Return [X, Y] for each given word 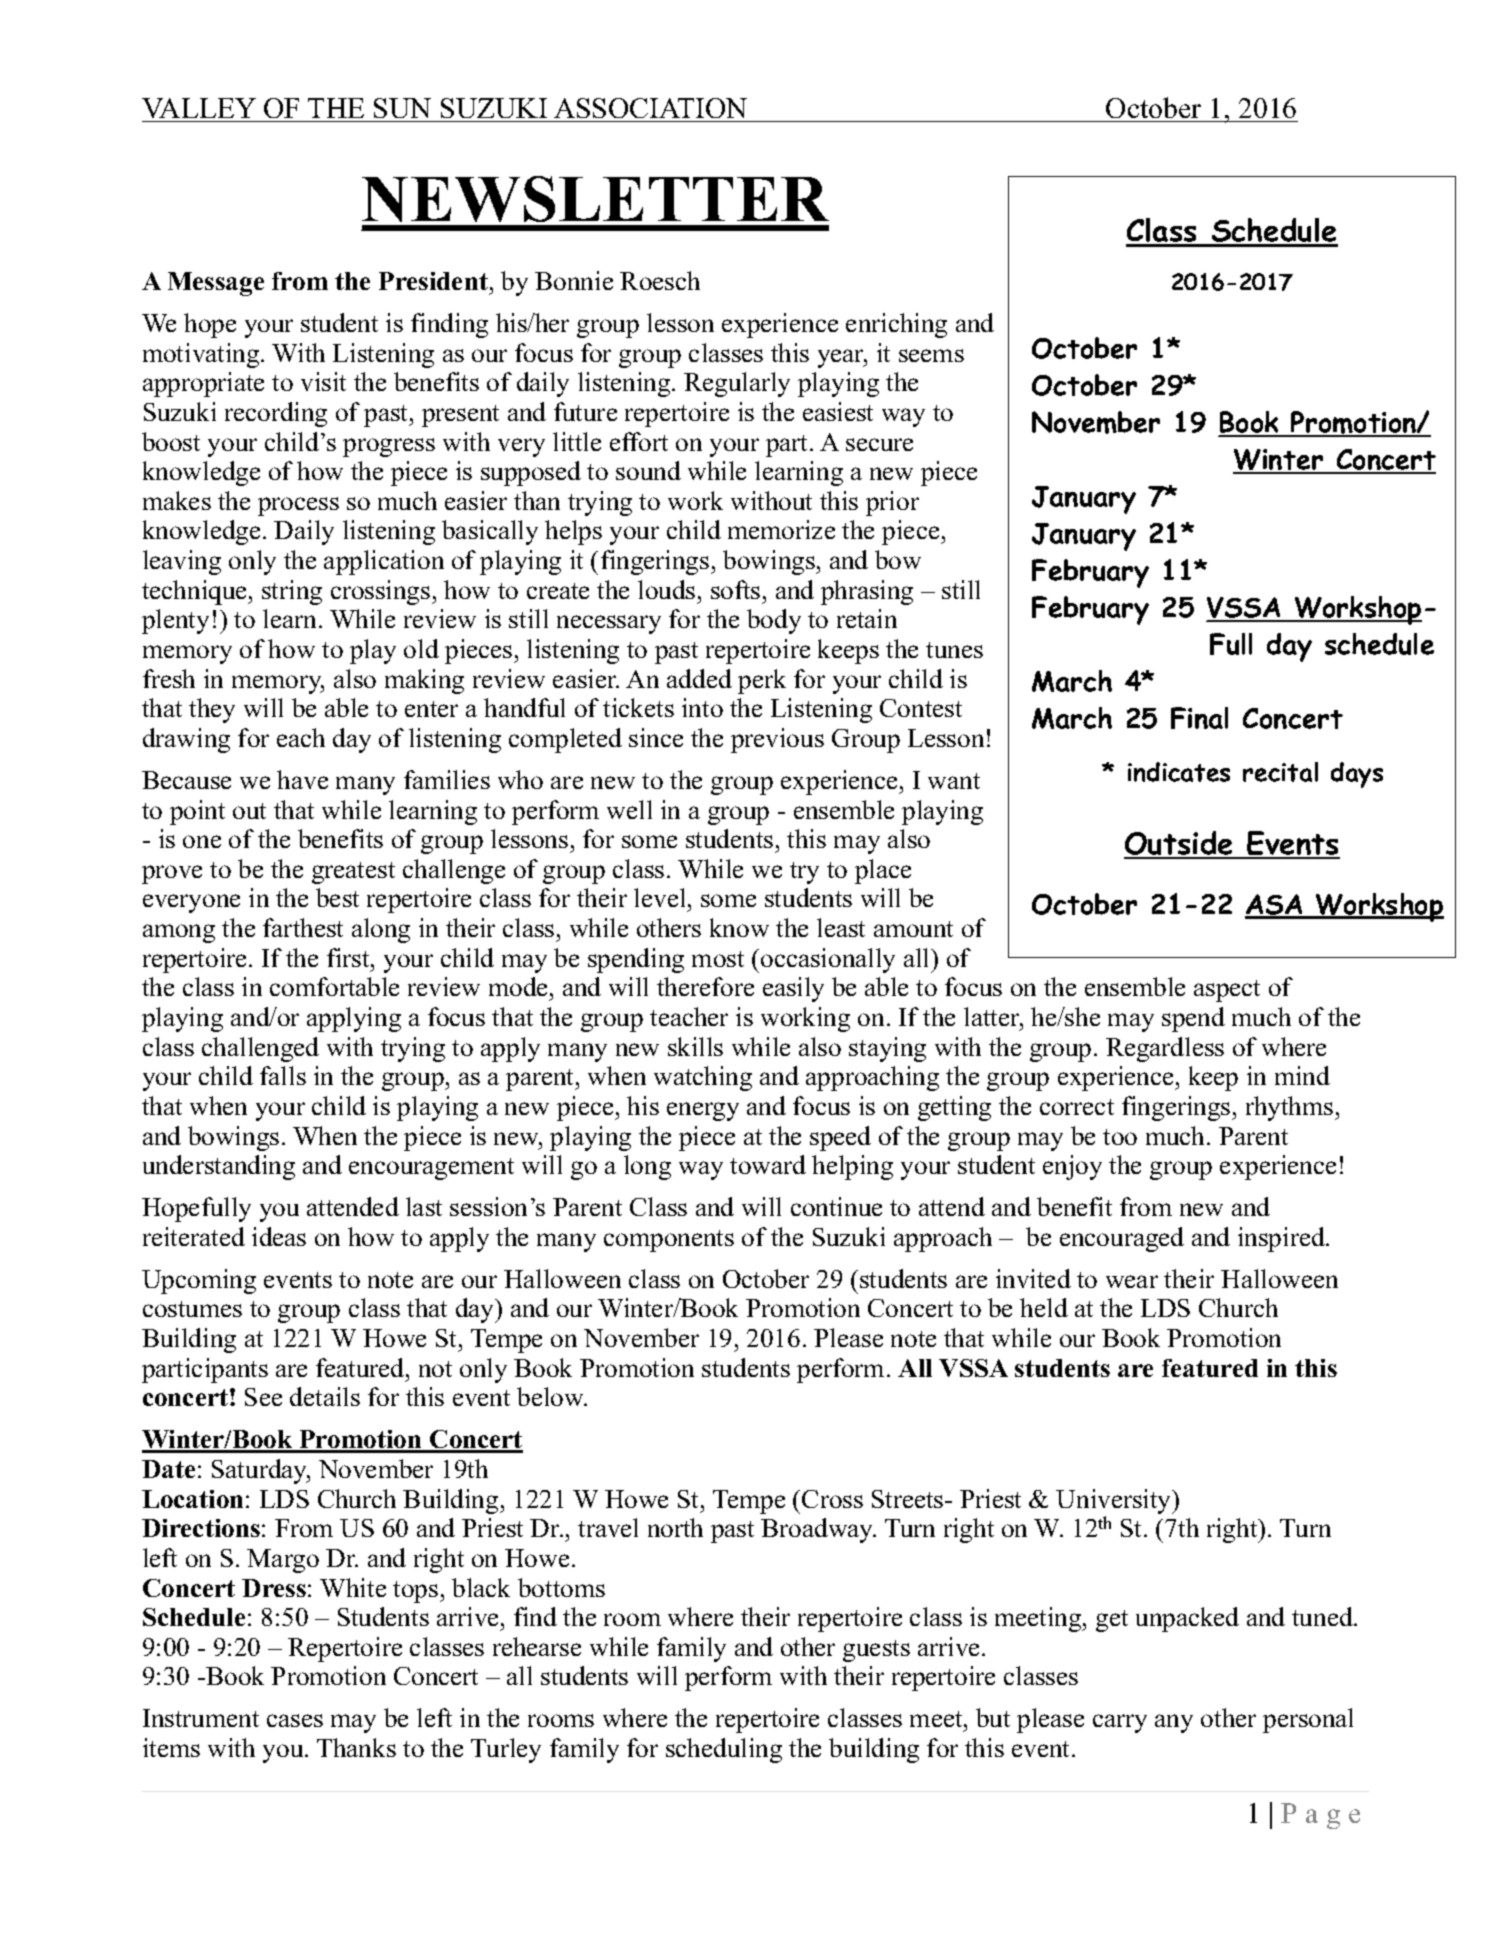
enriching [896, 325]
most [718, 959]
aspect [1227, 991]
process [298, 506]
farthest [303, 927]
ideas [279, 1236]
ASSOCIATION [650, 108]
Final [1199, 718]
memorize [781, 529]
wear [1132, 1281]
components [669, 1241]
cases [295, 1720]
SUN [402, 108]
